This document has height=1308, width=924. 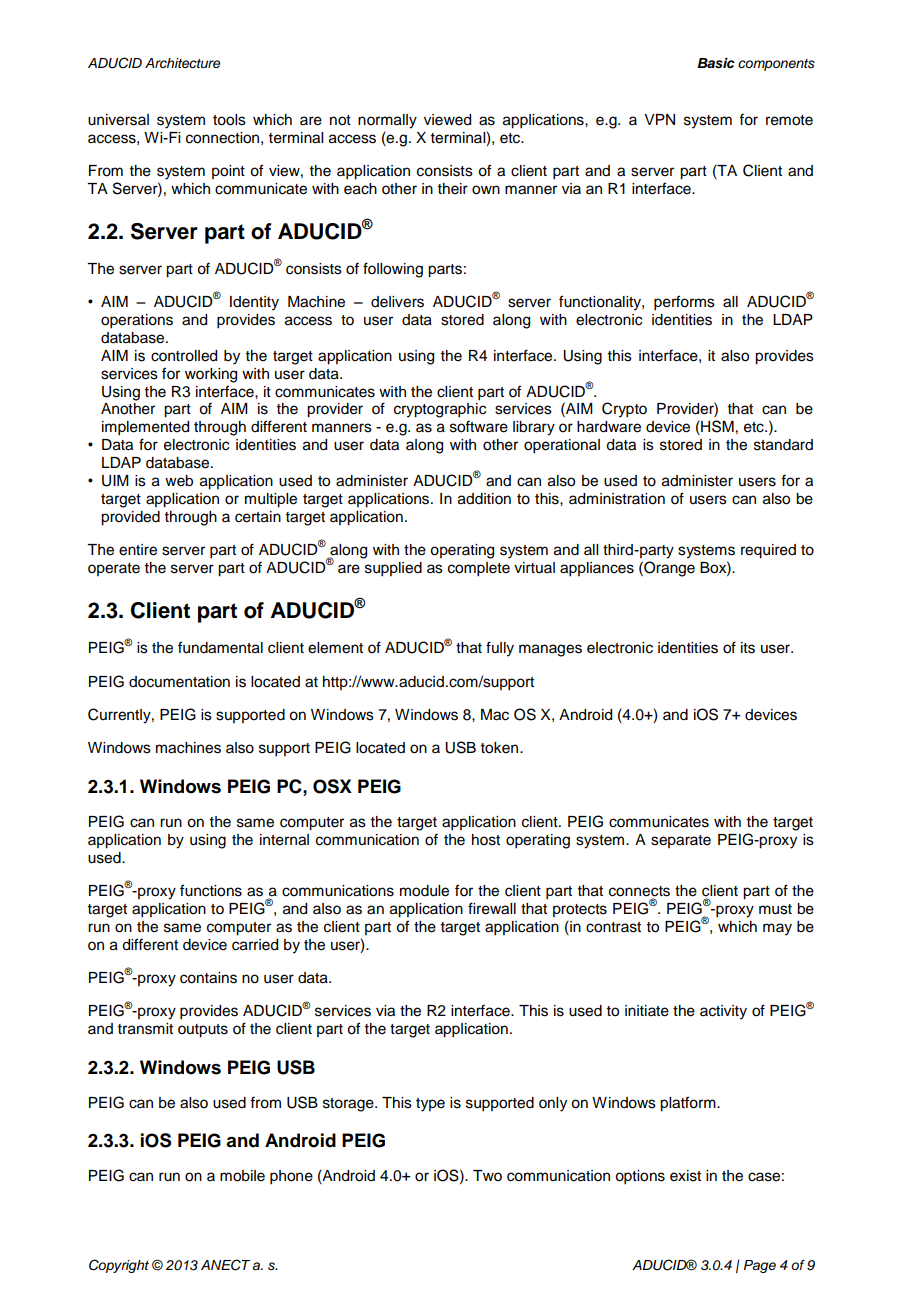 I want to click on documentation, so click(x=179, y=682).
